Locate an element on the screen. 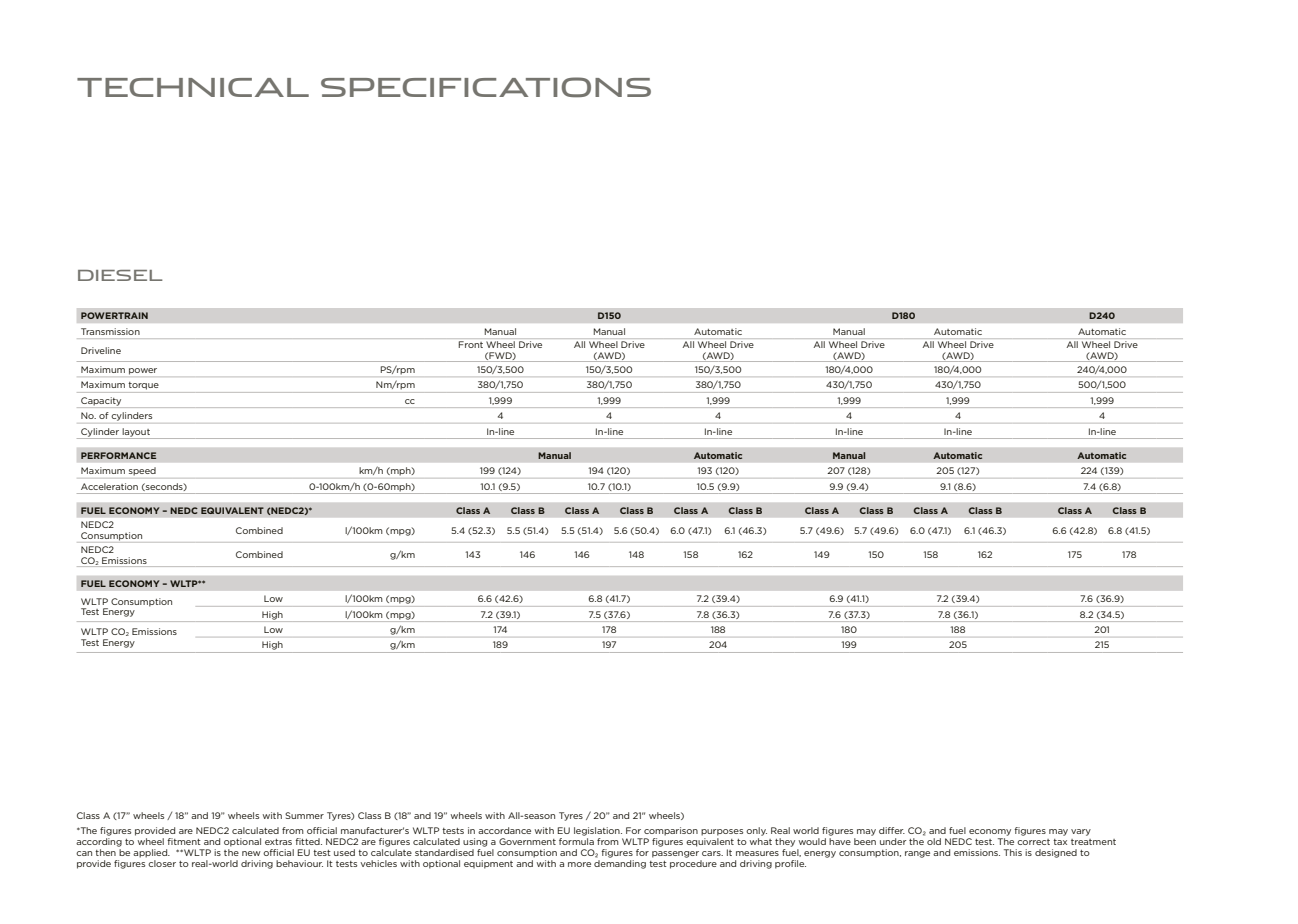 Image resolution: width=1298 pixels, height=924 pixels. torque is located at coordinates (143, 386).
